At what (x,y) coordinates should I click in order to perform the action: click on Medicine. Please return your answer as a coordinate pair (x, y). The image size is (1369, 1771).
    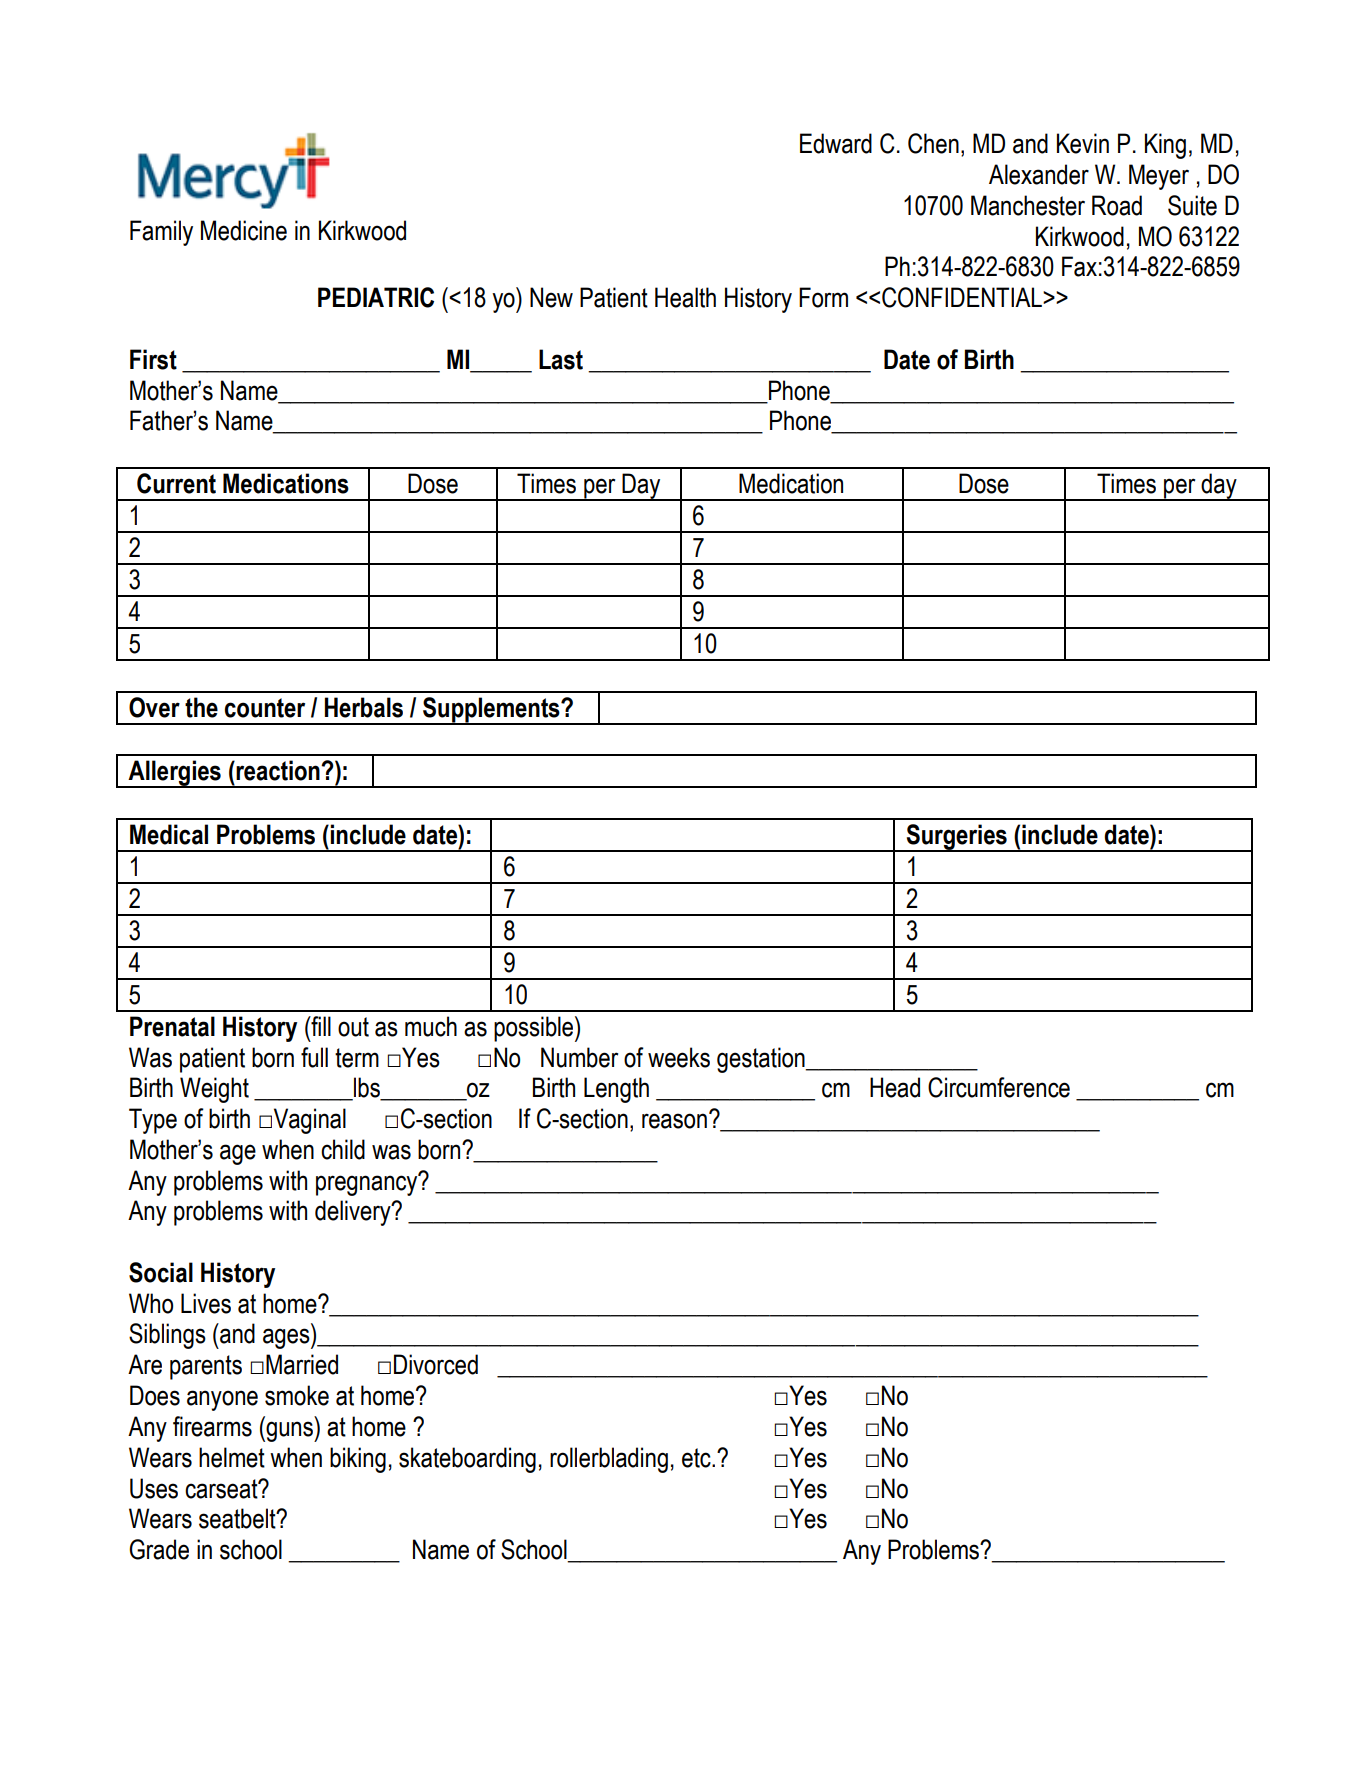
    Looking at the image, I should click on (244, 230).
